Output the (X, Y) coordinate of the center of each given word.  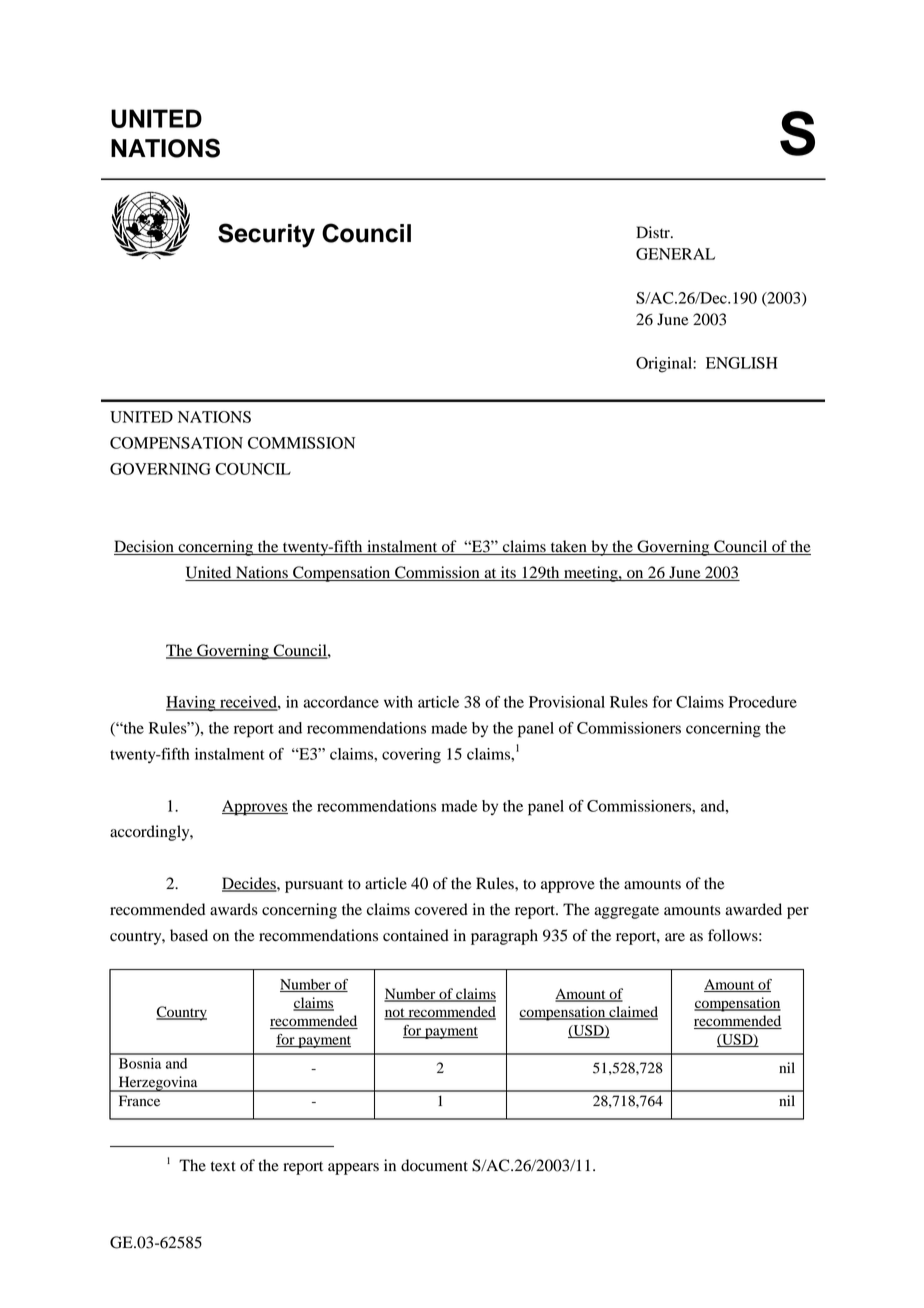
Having (192, 704)
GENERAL (675, 254)
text (223, 1166)
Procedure (763, 702)
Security (266, 235)
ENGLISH (742, 363)
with (398, 702)
